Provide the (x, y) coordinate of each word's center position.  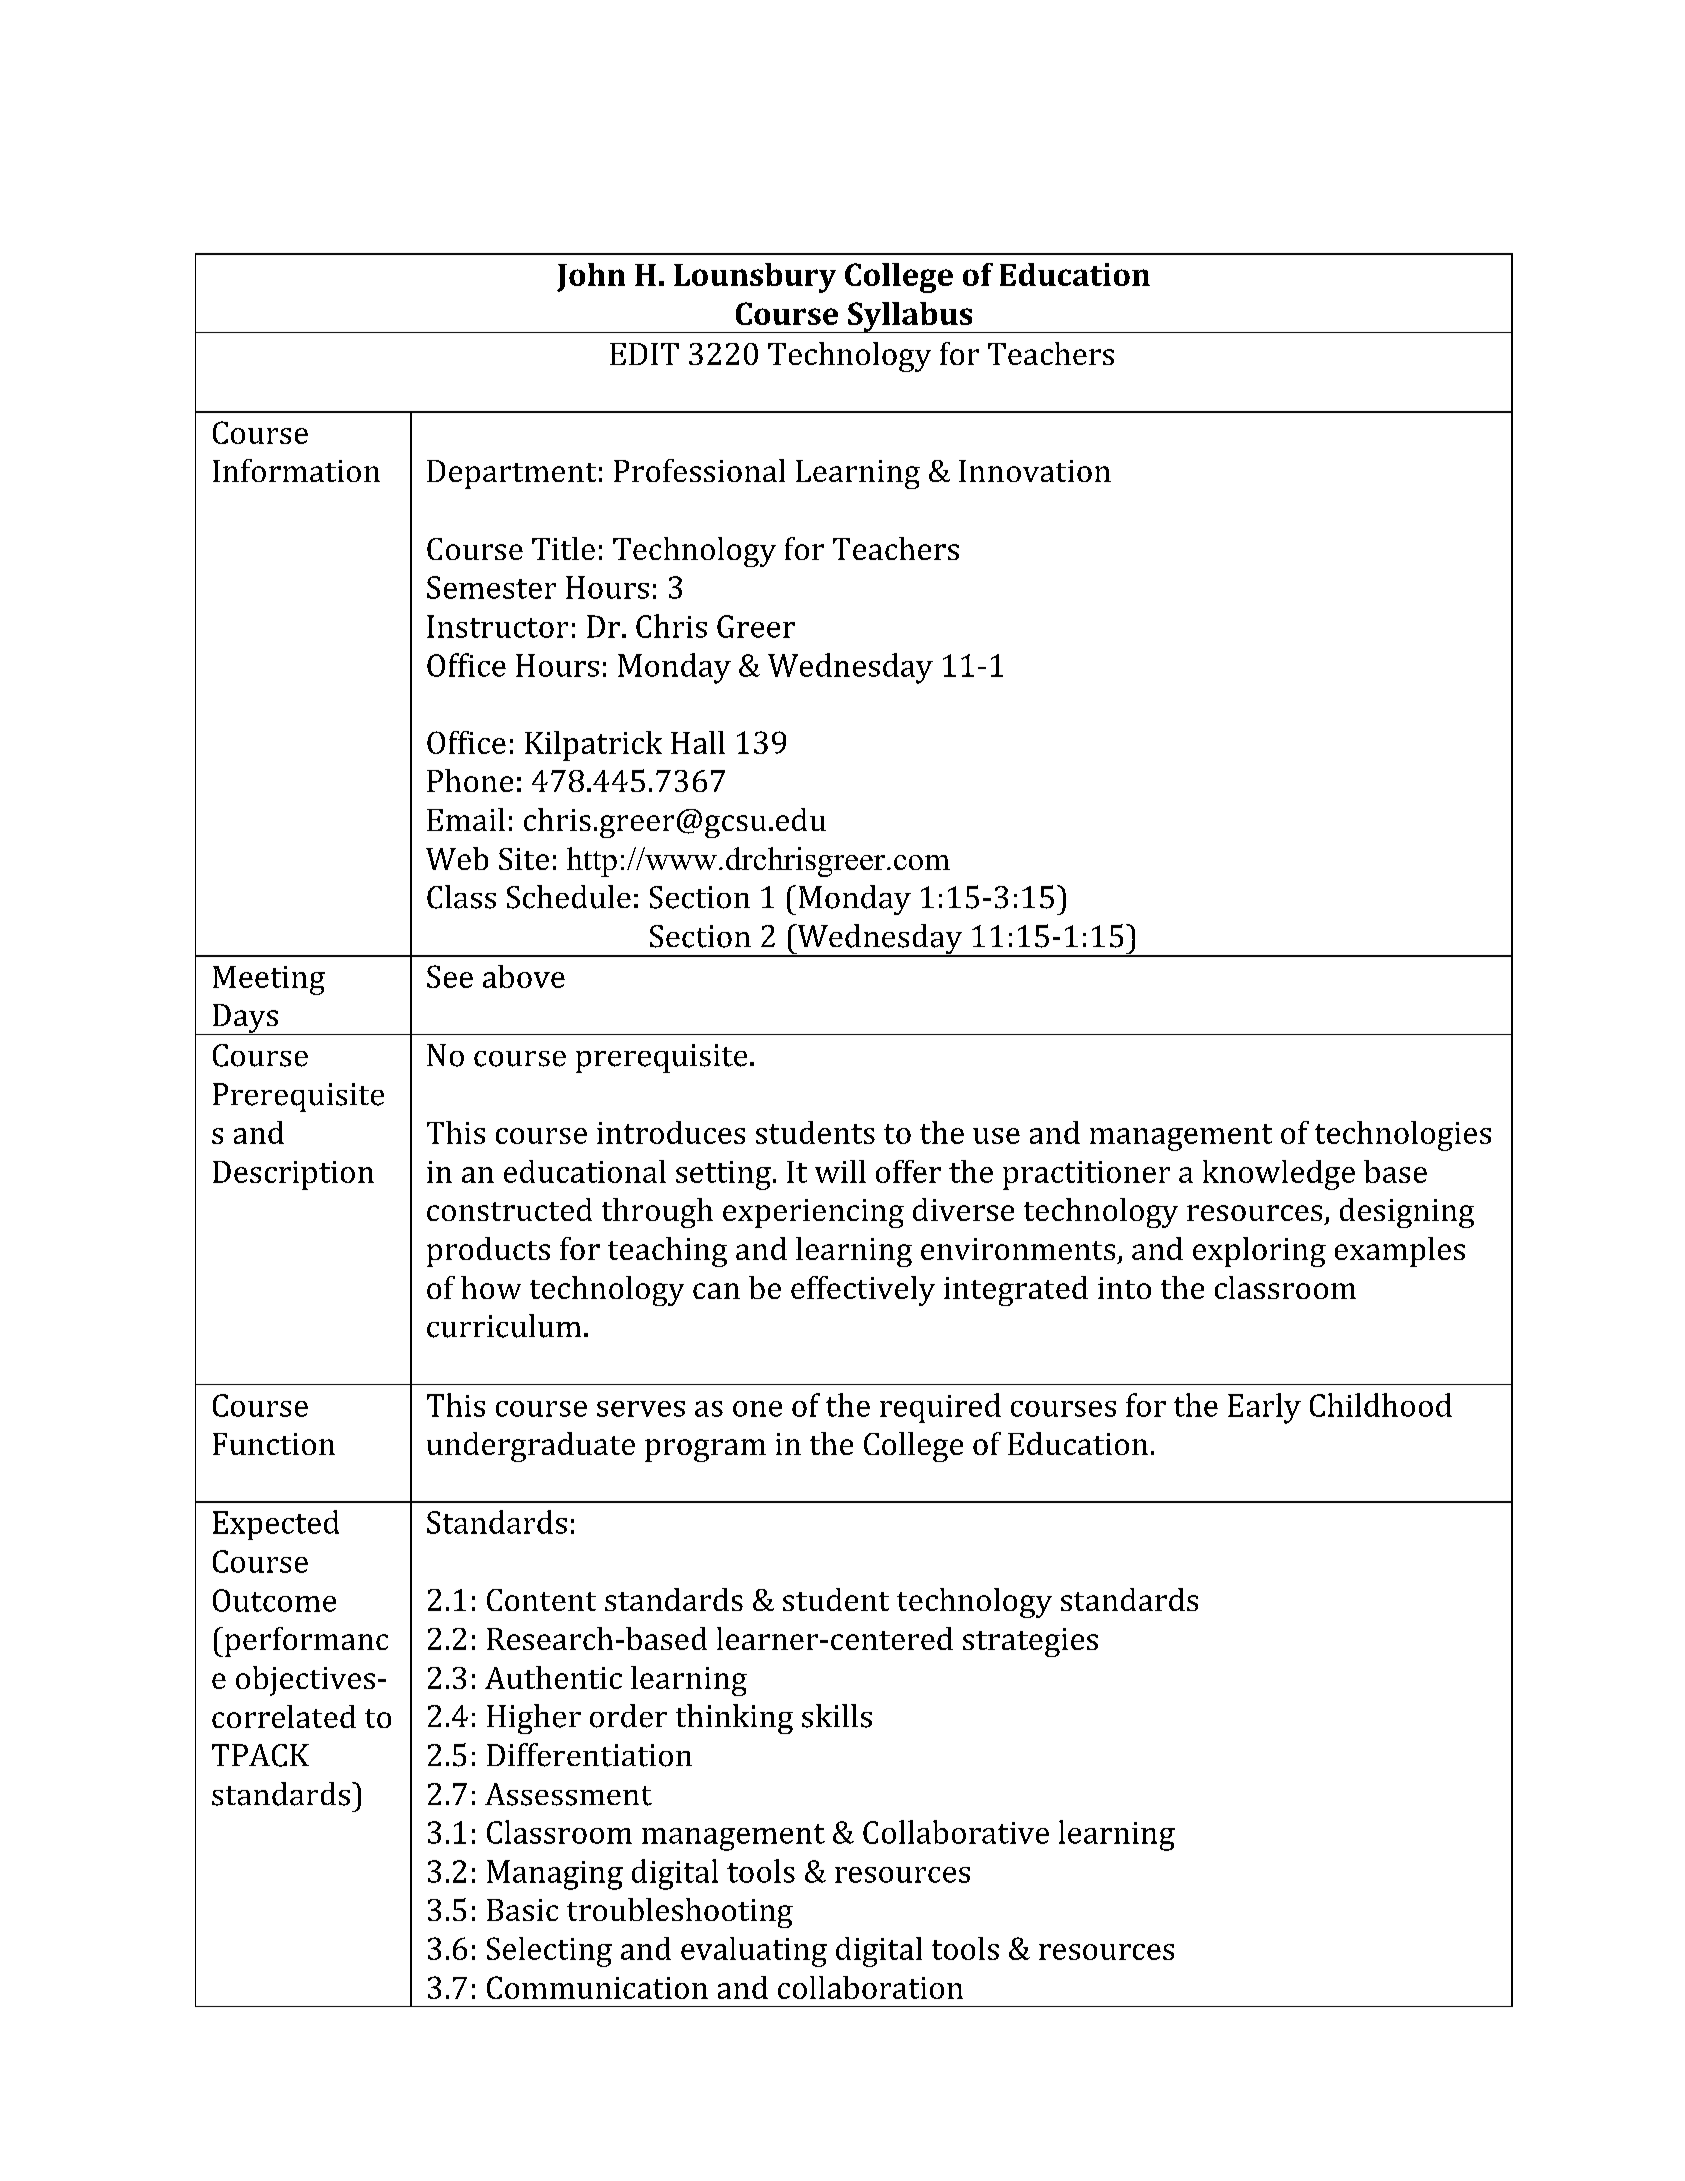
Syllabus (910, 317)
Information (296, 470)
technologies (1403, 1136)
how (491, 1287)
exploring (1259, 1252)
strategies (1030, 1642)
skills (837, 1716)
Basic (522, 1910)
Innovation (1035, 471)
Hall (698, 742)
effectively (863, 1291)
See (450, 976)
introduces (671, 1132)
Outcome (274, 1600)
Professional (699, 470)
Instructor (497, 626)
